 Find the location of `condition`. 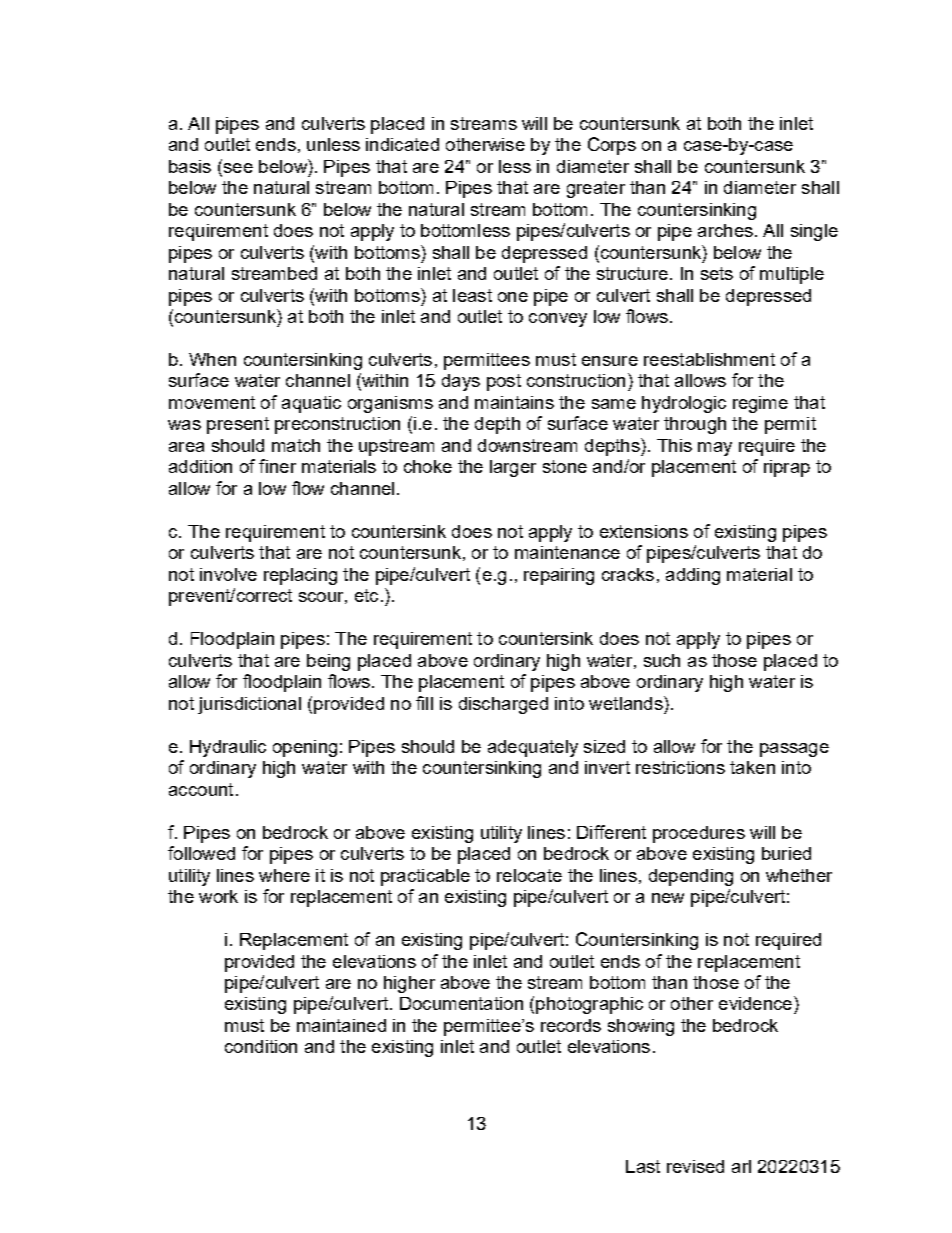

condition is located at coordinates (261, 1046).
